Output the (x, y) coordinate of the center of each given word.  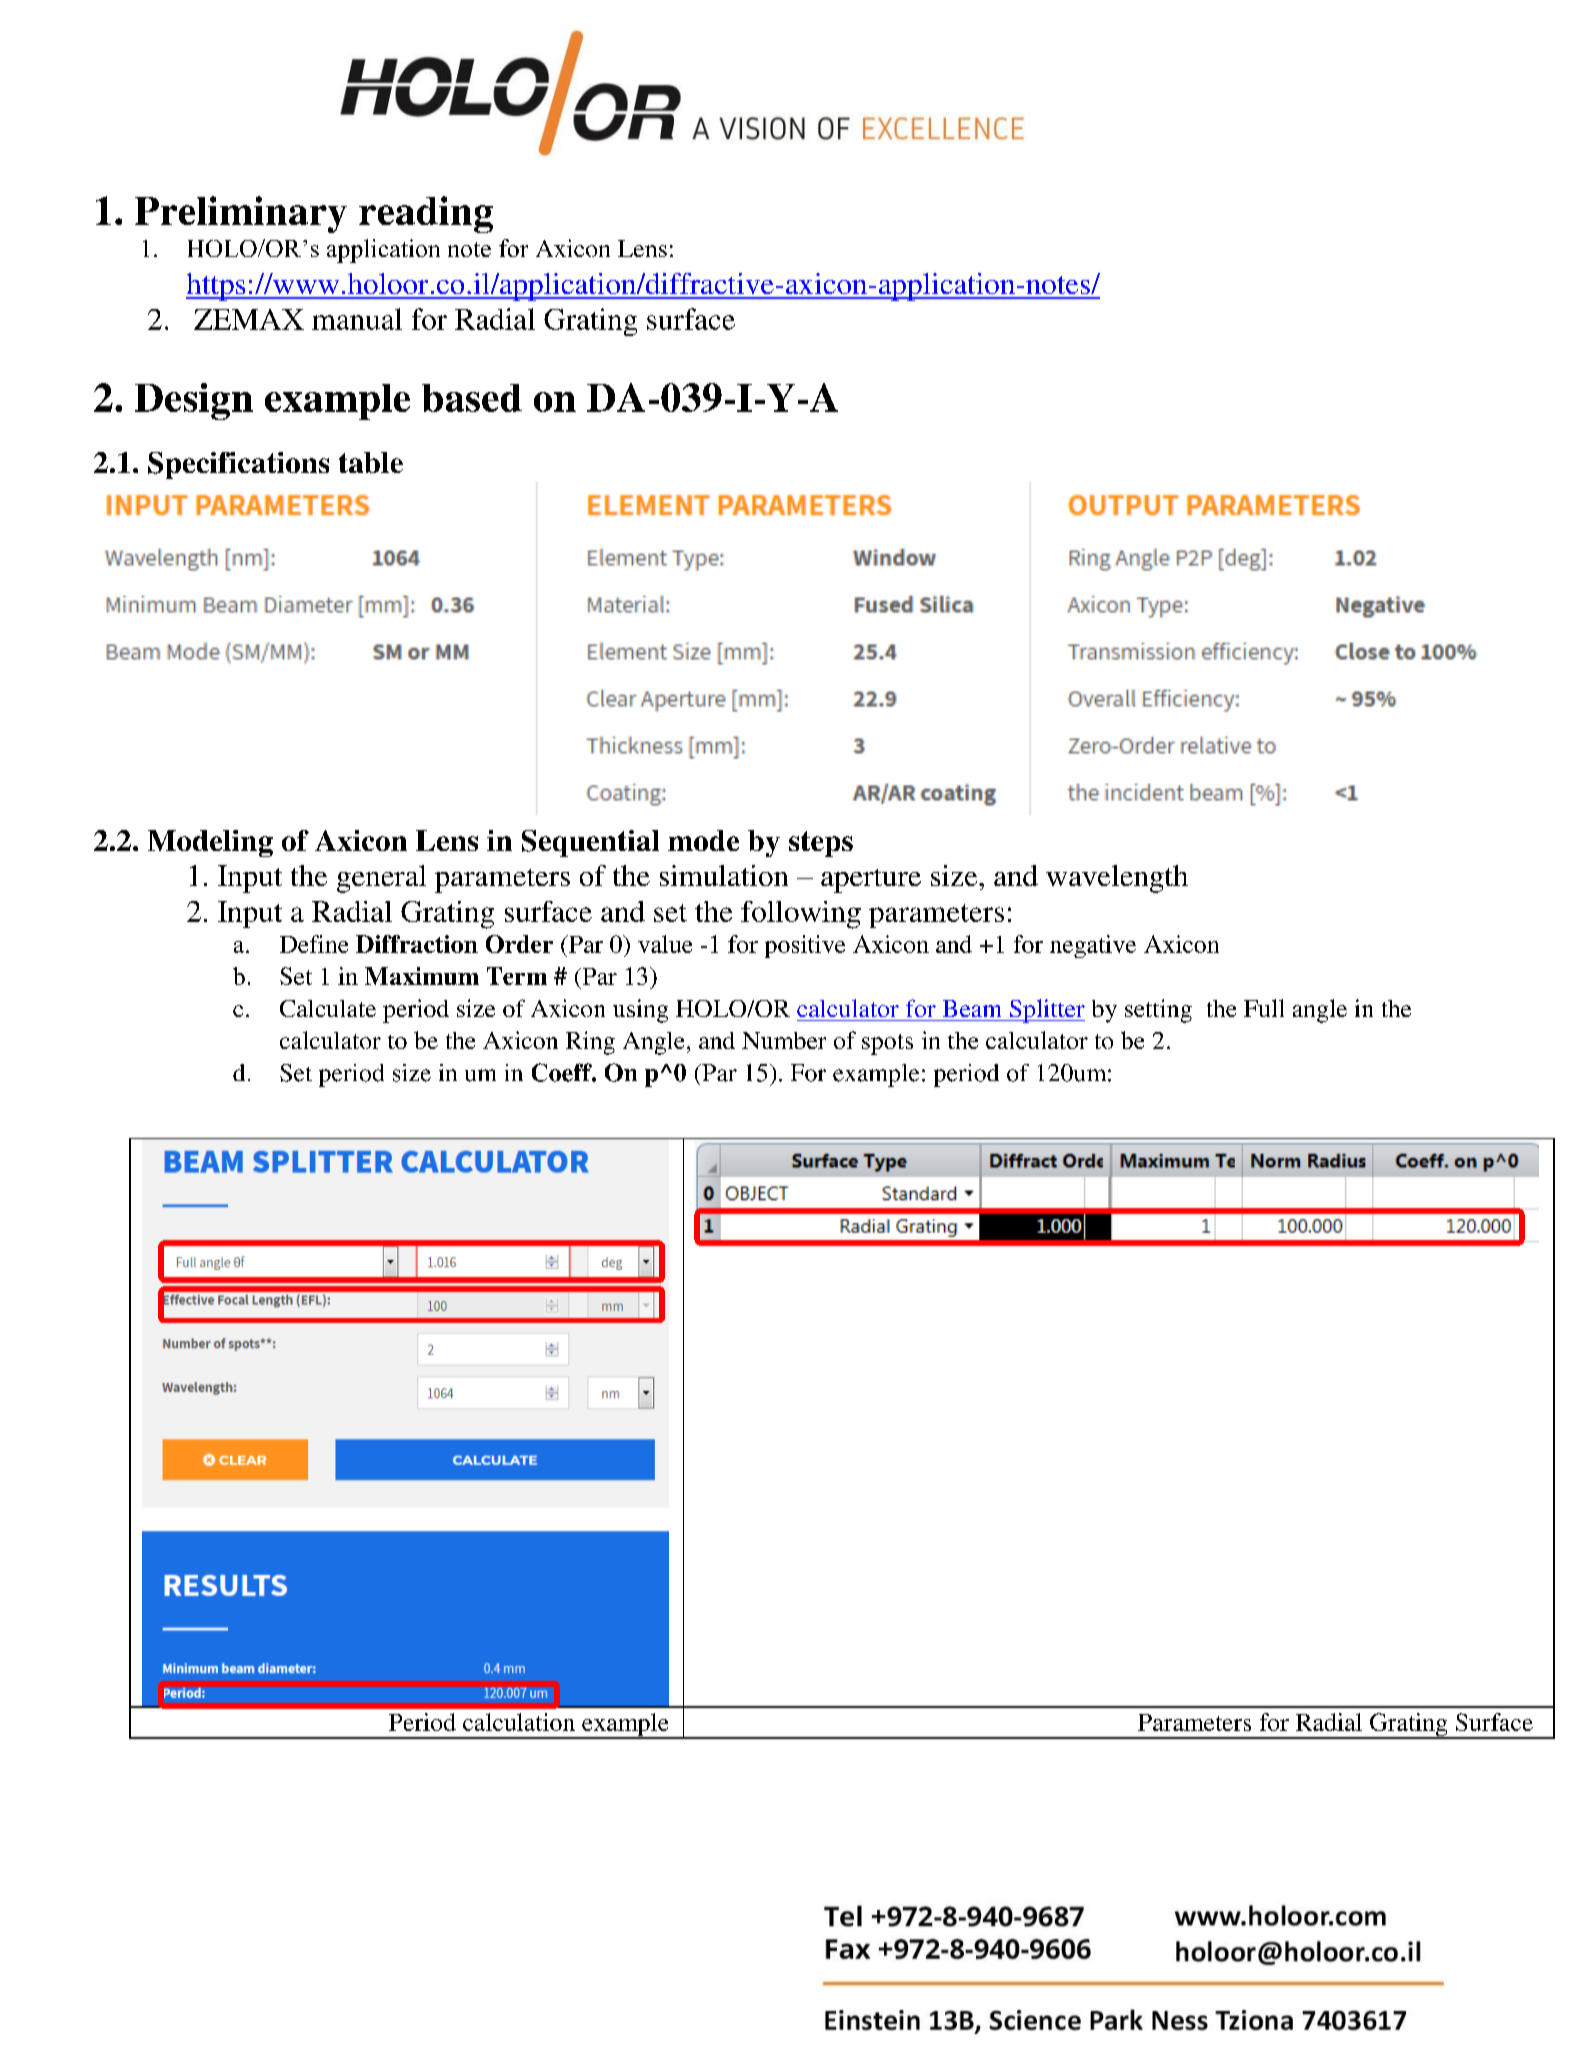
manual (357, 319)
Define (314, 944)
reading (426, 214)
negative (1093, 946)
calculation (519, 1722)
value (665, 944)
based (472, 398)
